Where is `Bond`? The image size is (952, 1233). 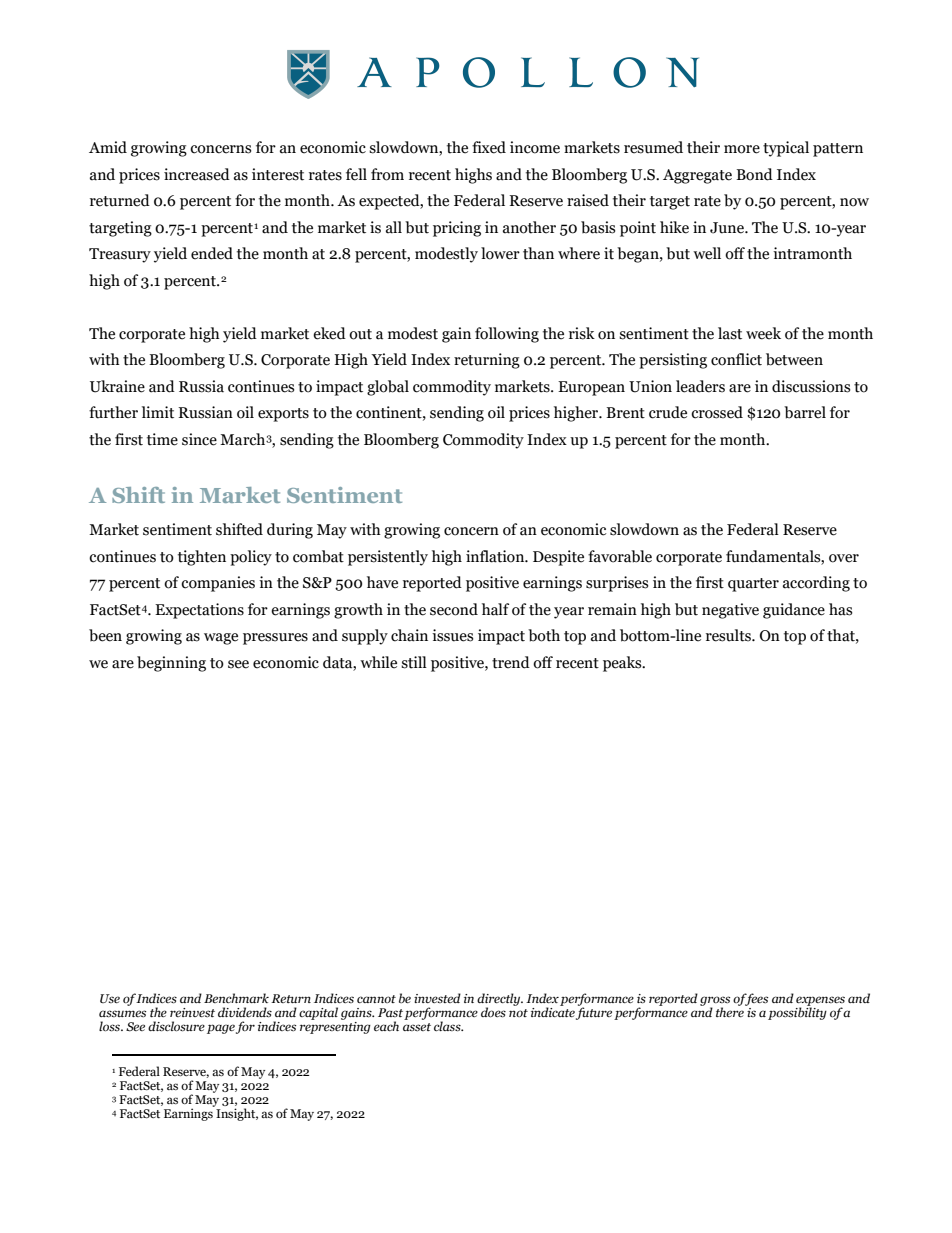
Bond is located at coordinates (754, 174).
